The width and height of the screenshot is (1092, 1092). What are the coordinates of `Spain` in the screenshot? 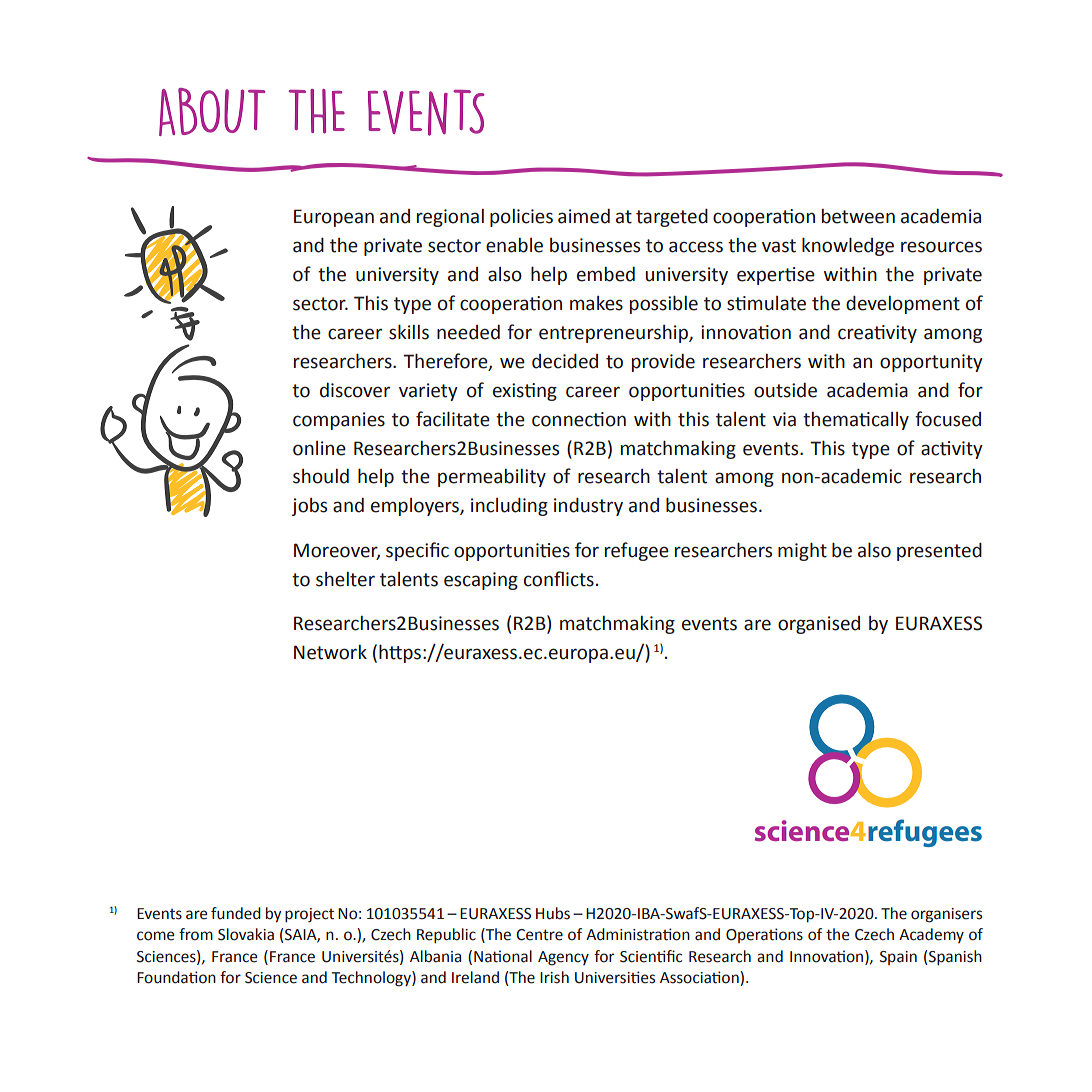 It's located at (898, 958).
